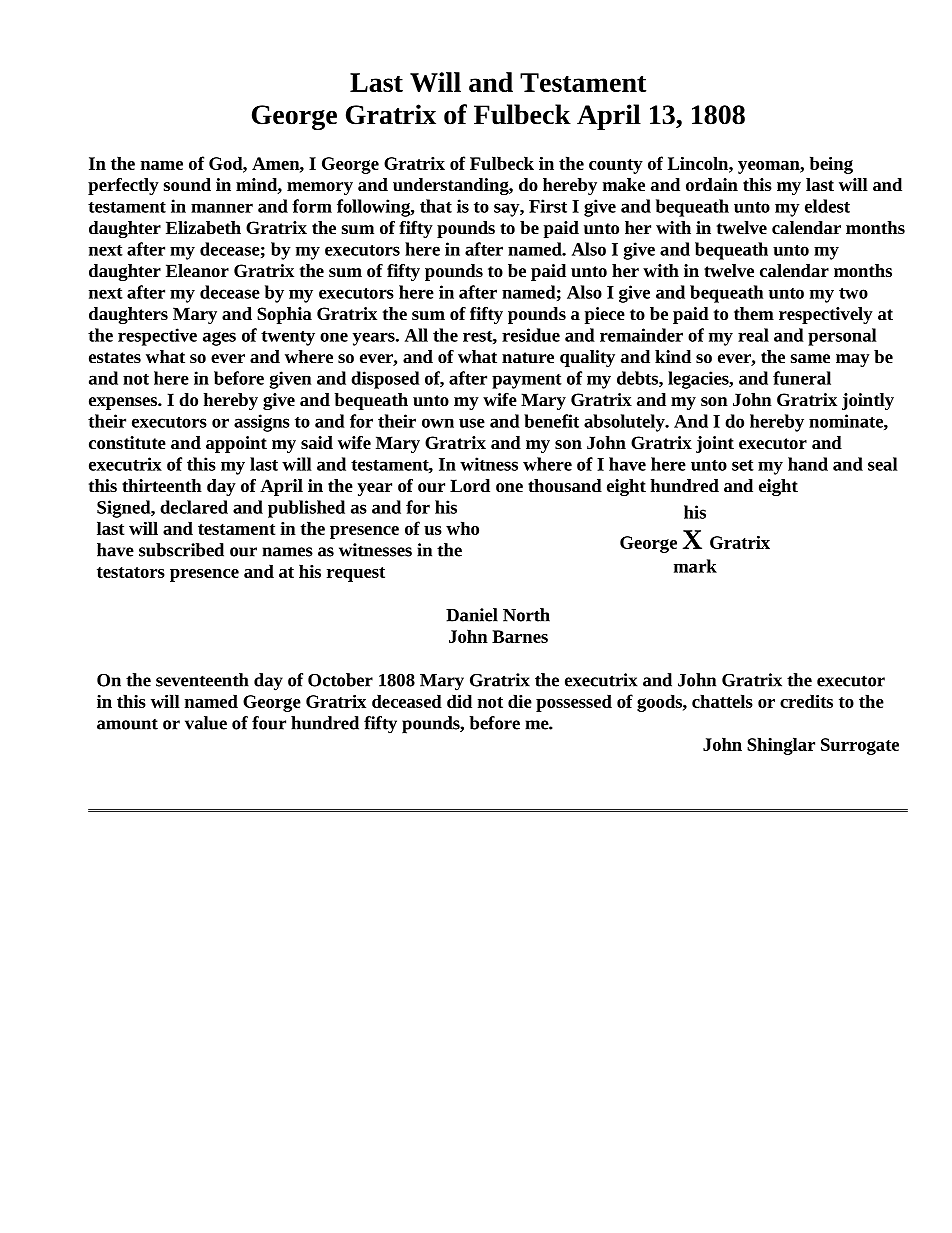  Describe the element at coordinates (831, 165) in the page. I see `being` at that location.
